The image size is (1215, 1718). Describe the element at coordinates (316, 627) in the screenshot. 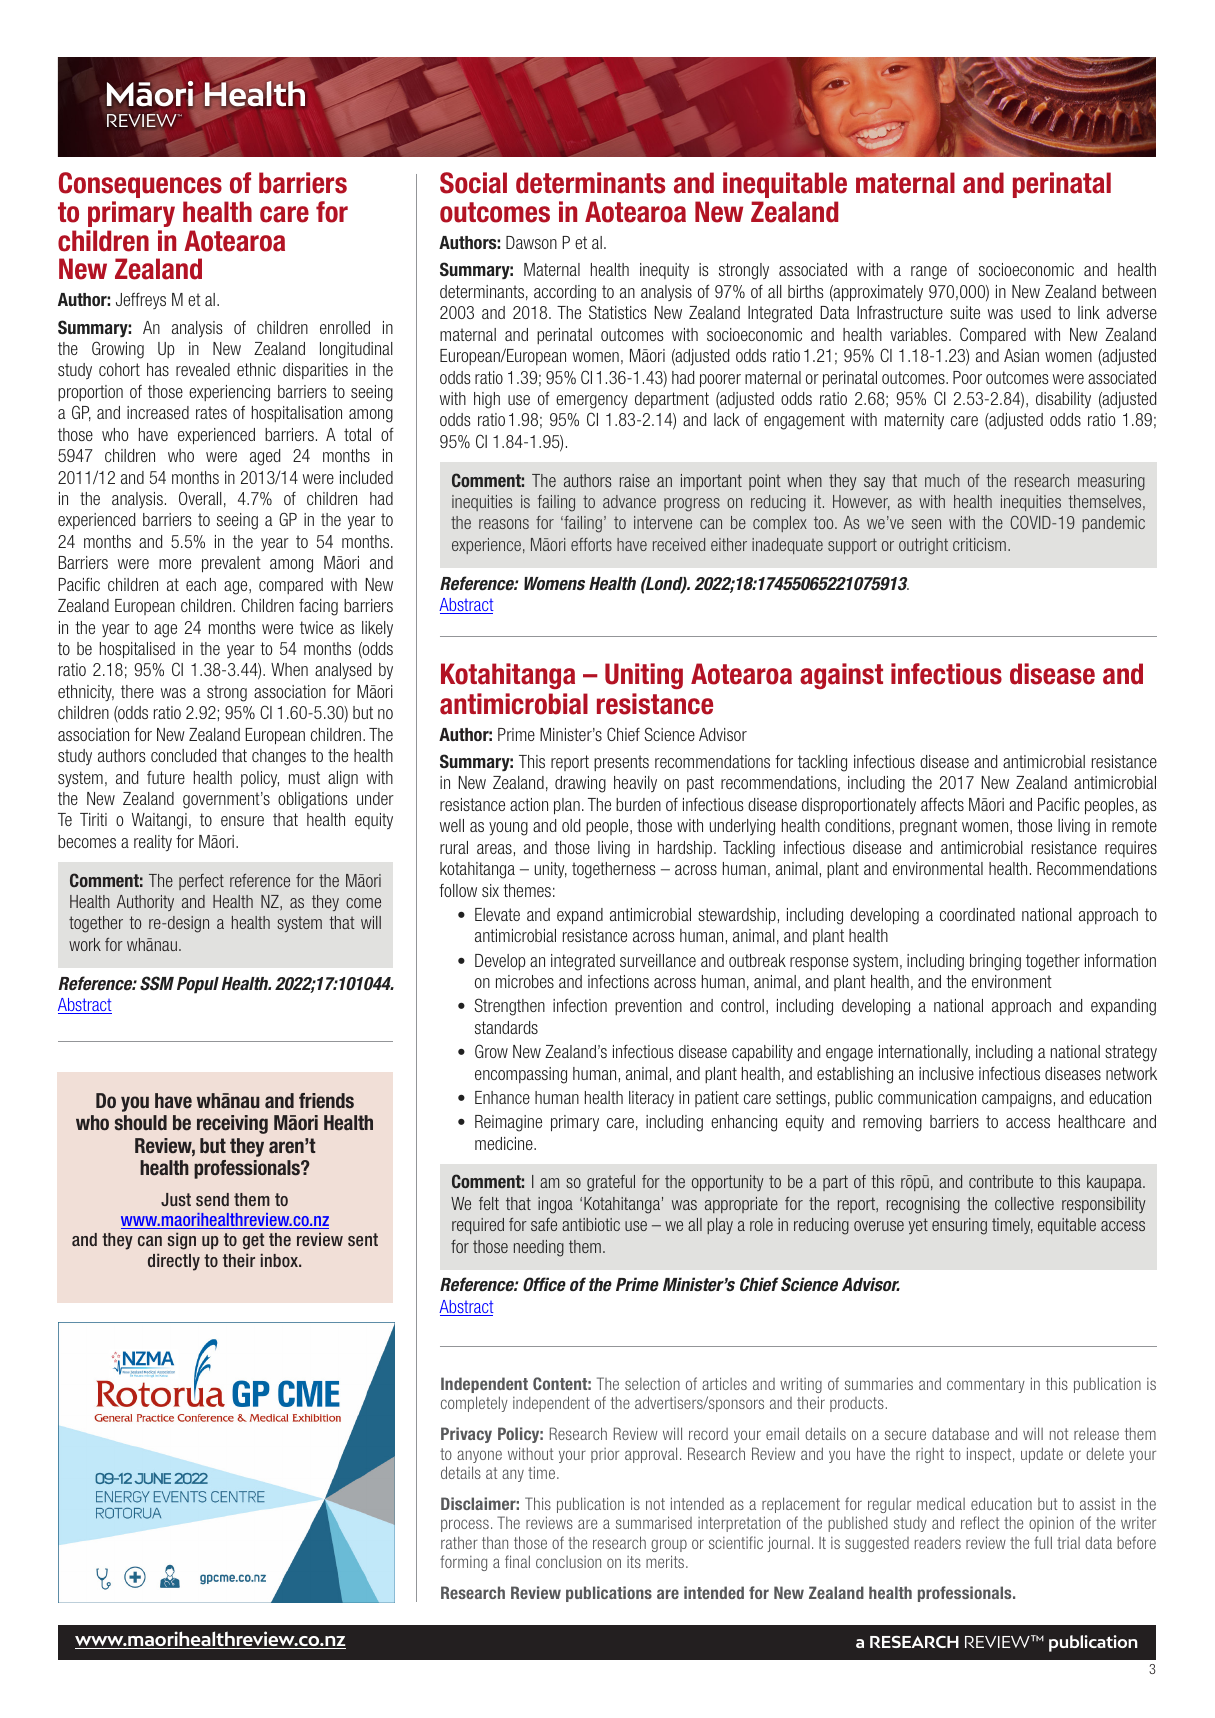

I see `twice` at that location.
